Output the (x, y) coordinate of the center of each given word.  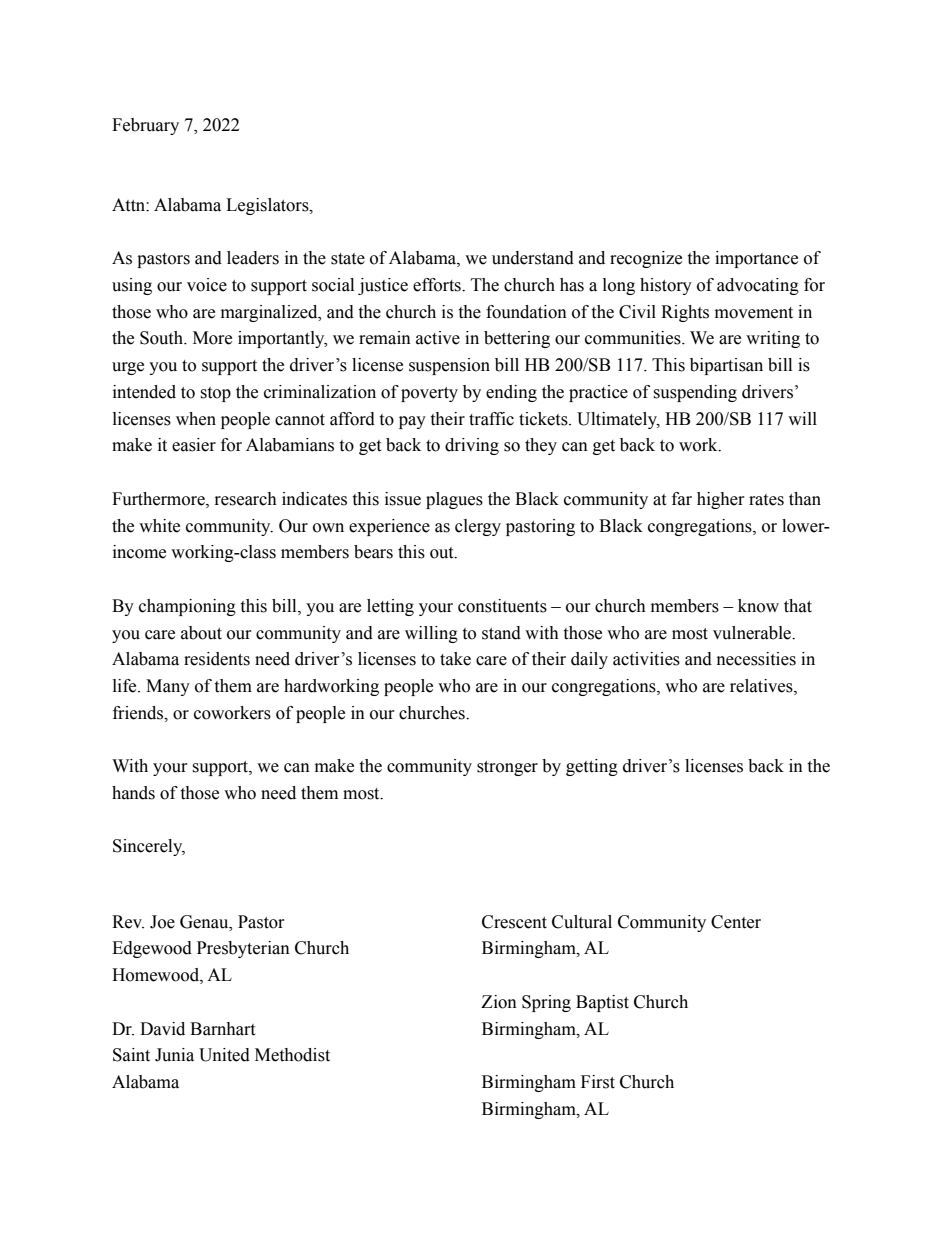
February (145, 126)
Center (736, 922)
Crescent (514, 922)
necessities (756, 659)
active (438, 338)
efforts (438, 285)
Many (168, 687)
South (162, 338)
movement (754, 313)
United (224, 1055)
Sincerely (149, 847)
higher (721, 500)
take (455, 659)
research (246, 499)
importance (756, 259)
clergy (478, 527)
